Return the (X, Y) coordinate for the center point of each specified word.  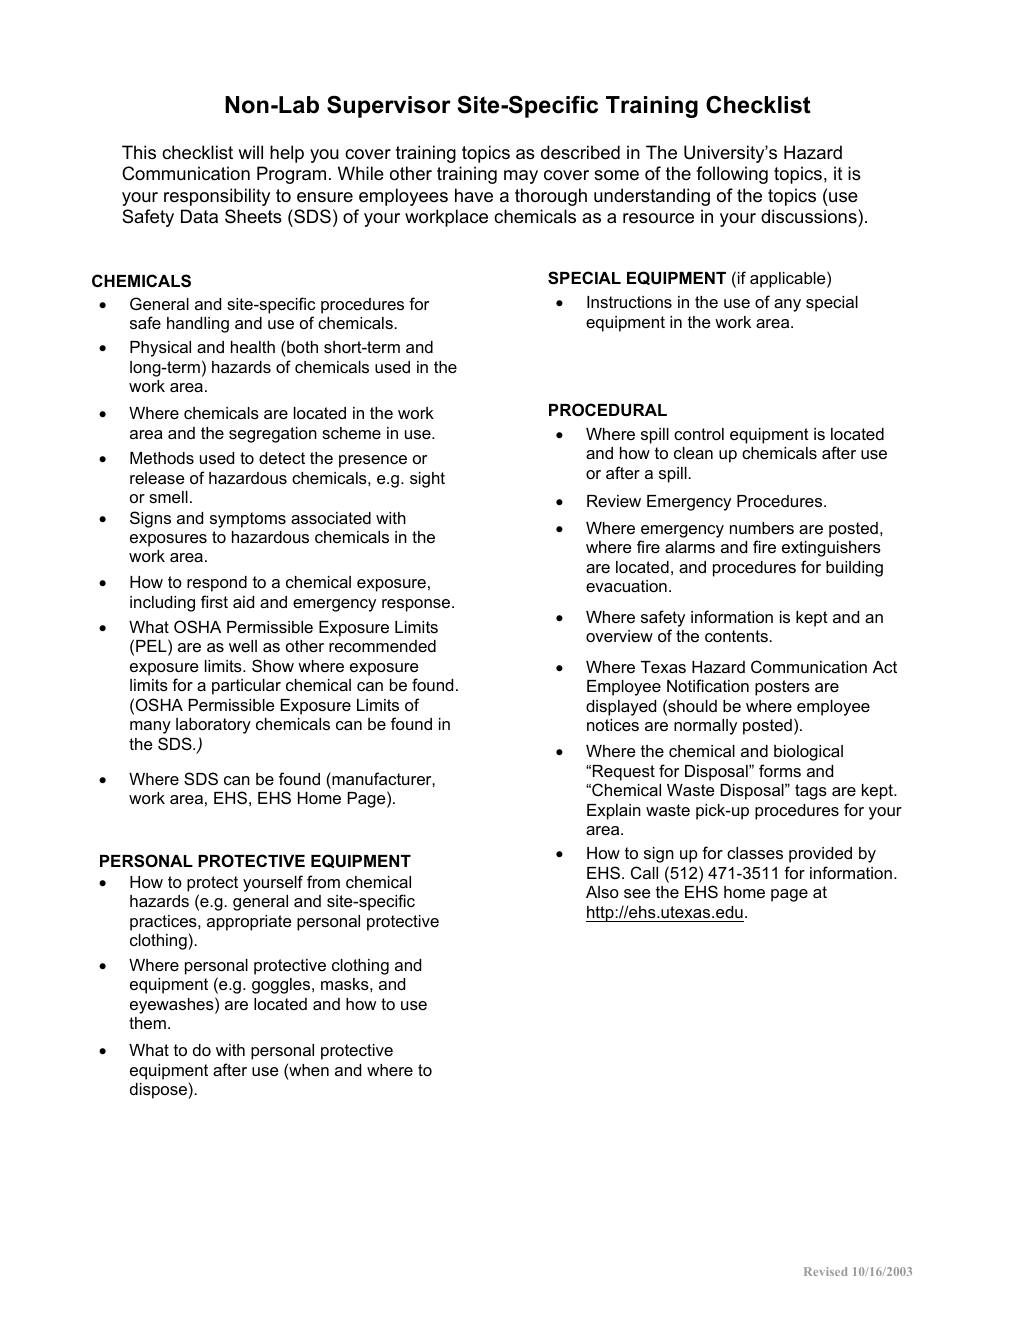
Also (602, 892)
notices (613, 725)
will (250, 152)
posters (782, 688)
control (699, 434)
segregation (273, 435)
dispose (158, 1091)
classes (755, 853)
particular (246, 687)
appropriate (249, 923)
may (521, 177)
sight (427, 480)
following (732, 175)
